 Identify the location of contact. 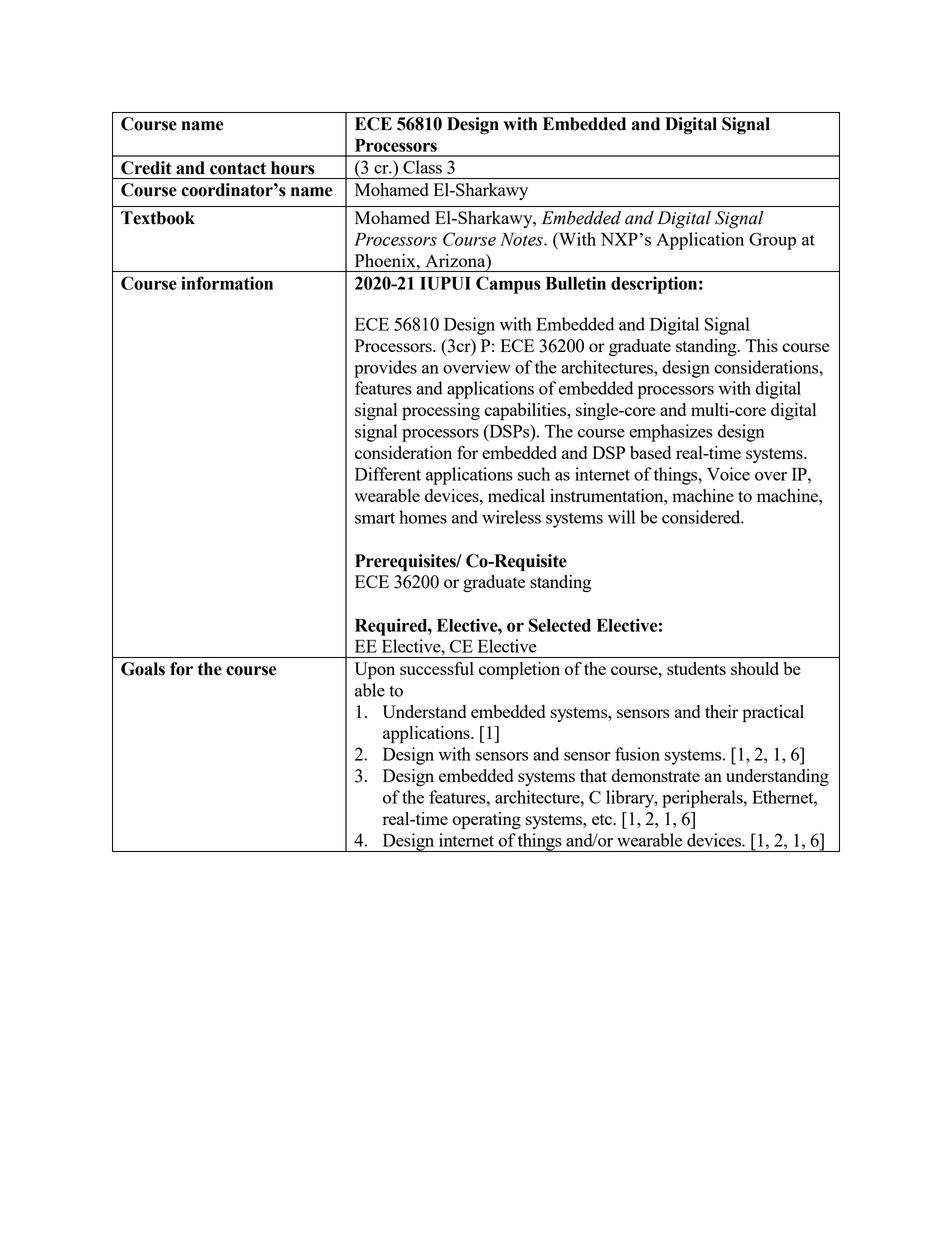
(238, 168).
